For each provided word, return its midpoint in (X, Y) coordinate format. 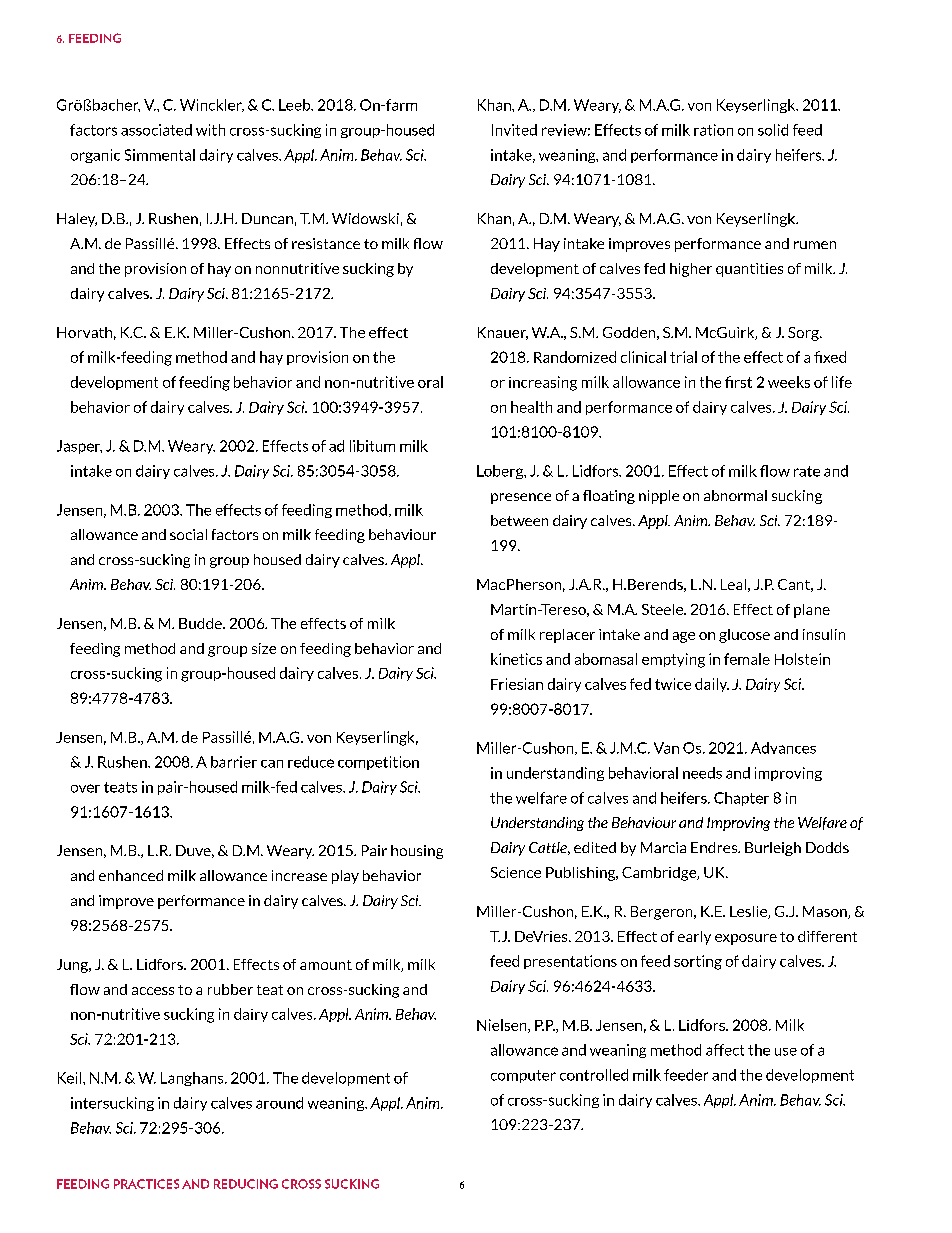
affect (725, 1050)
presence (521, 498)
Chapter (741, 799)
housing (417, 852)
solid (773, 130)
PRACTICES (146, 1184)
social (188, 534)
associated (156, 130)
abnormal (735, 495)
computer (523, 1076)
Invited (514, 130)
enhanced (131, 875)
